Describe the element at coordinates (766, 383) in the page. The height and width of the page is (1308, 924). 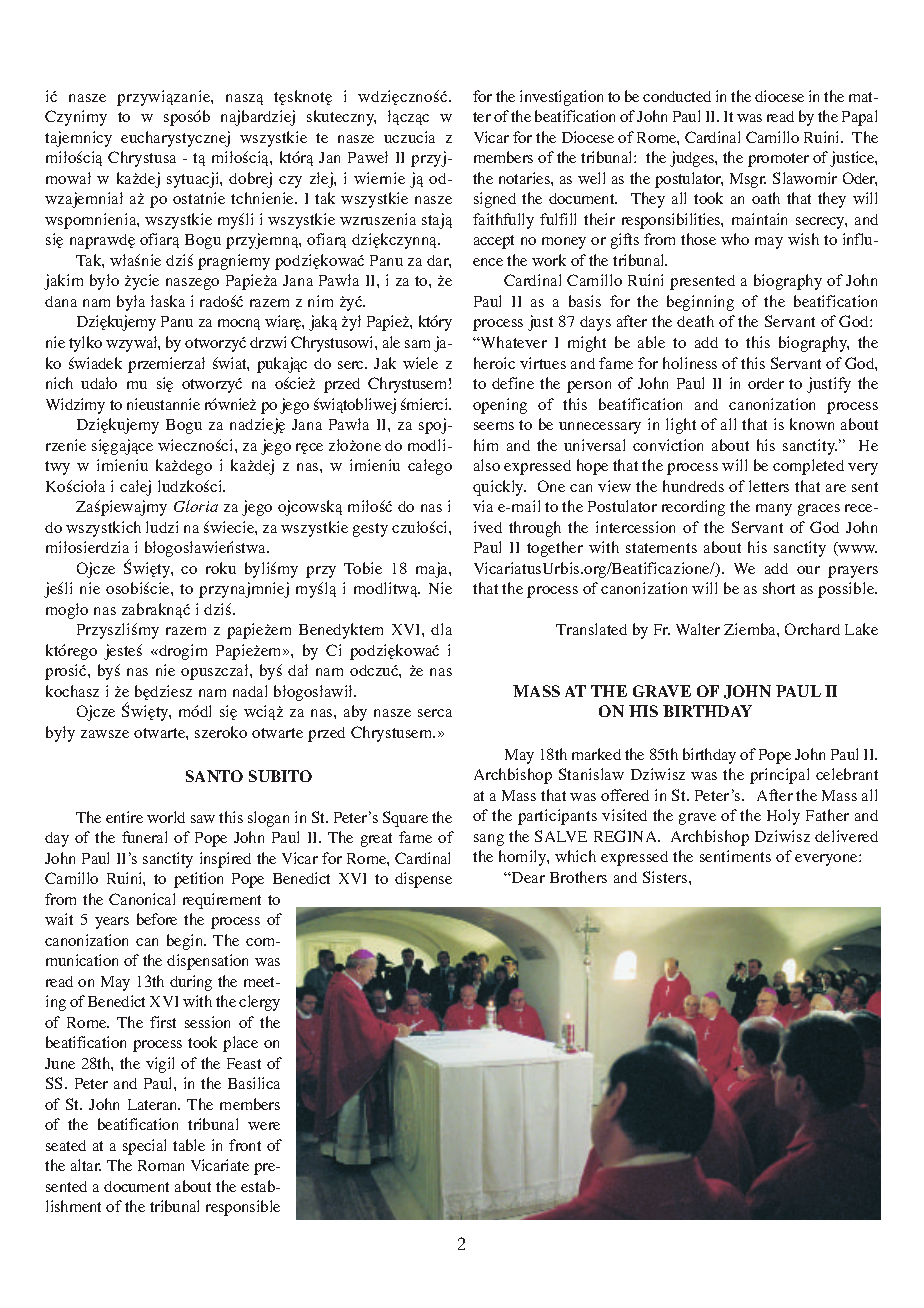
I see `order` at that location.
